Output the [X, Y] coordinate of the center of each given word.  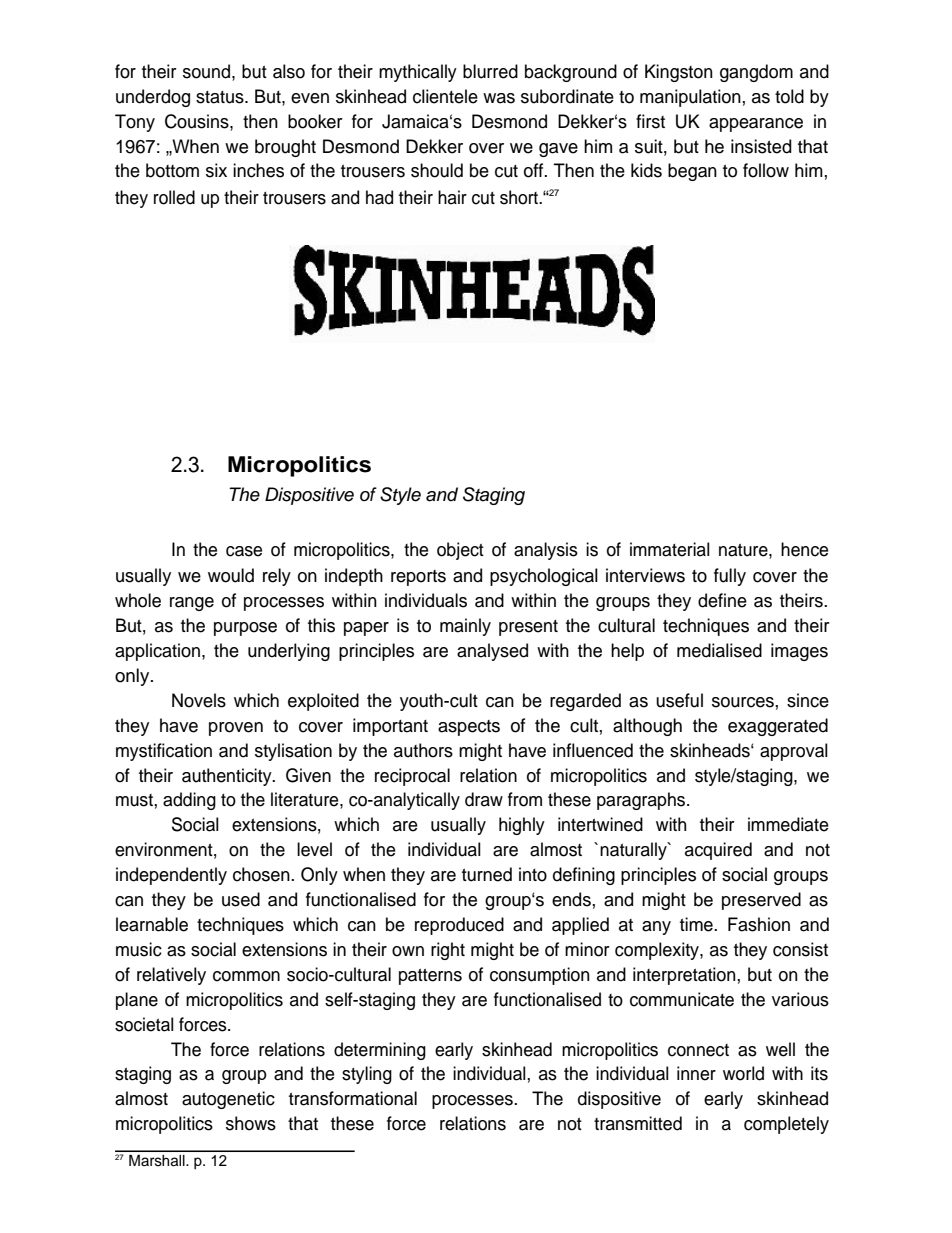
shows [251, 1123]
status [221, 97]
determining [380, 1051]
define [722, 600]
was [499, 98]
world [743, 1073]
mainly [465, 627]
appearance [756, 125]
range [192, 604]
